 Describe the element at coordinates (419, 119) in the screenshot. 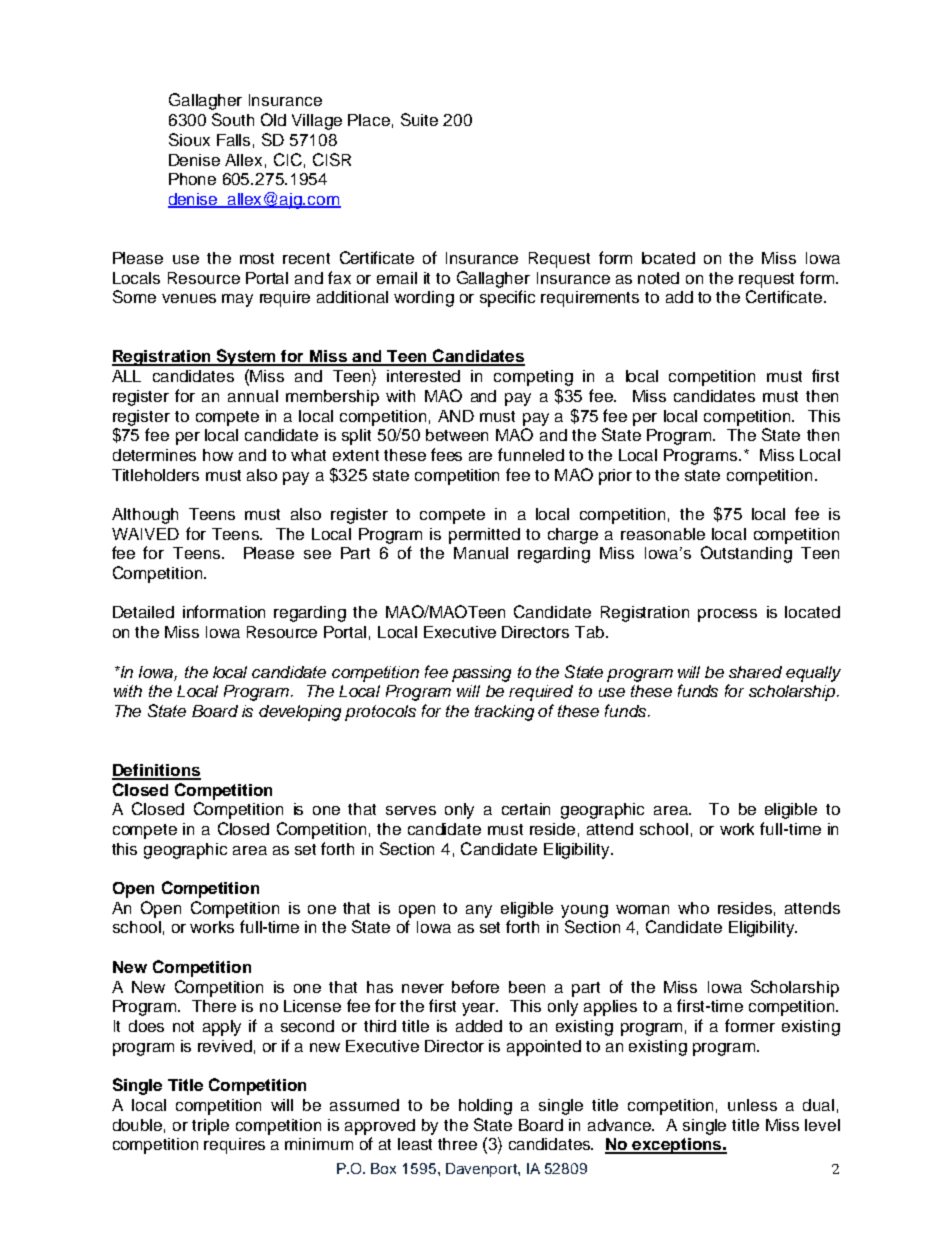

I see `Suite` at that location.
